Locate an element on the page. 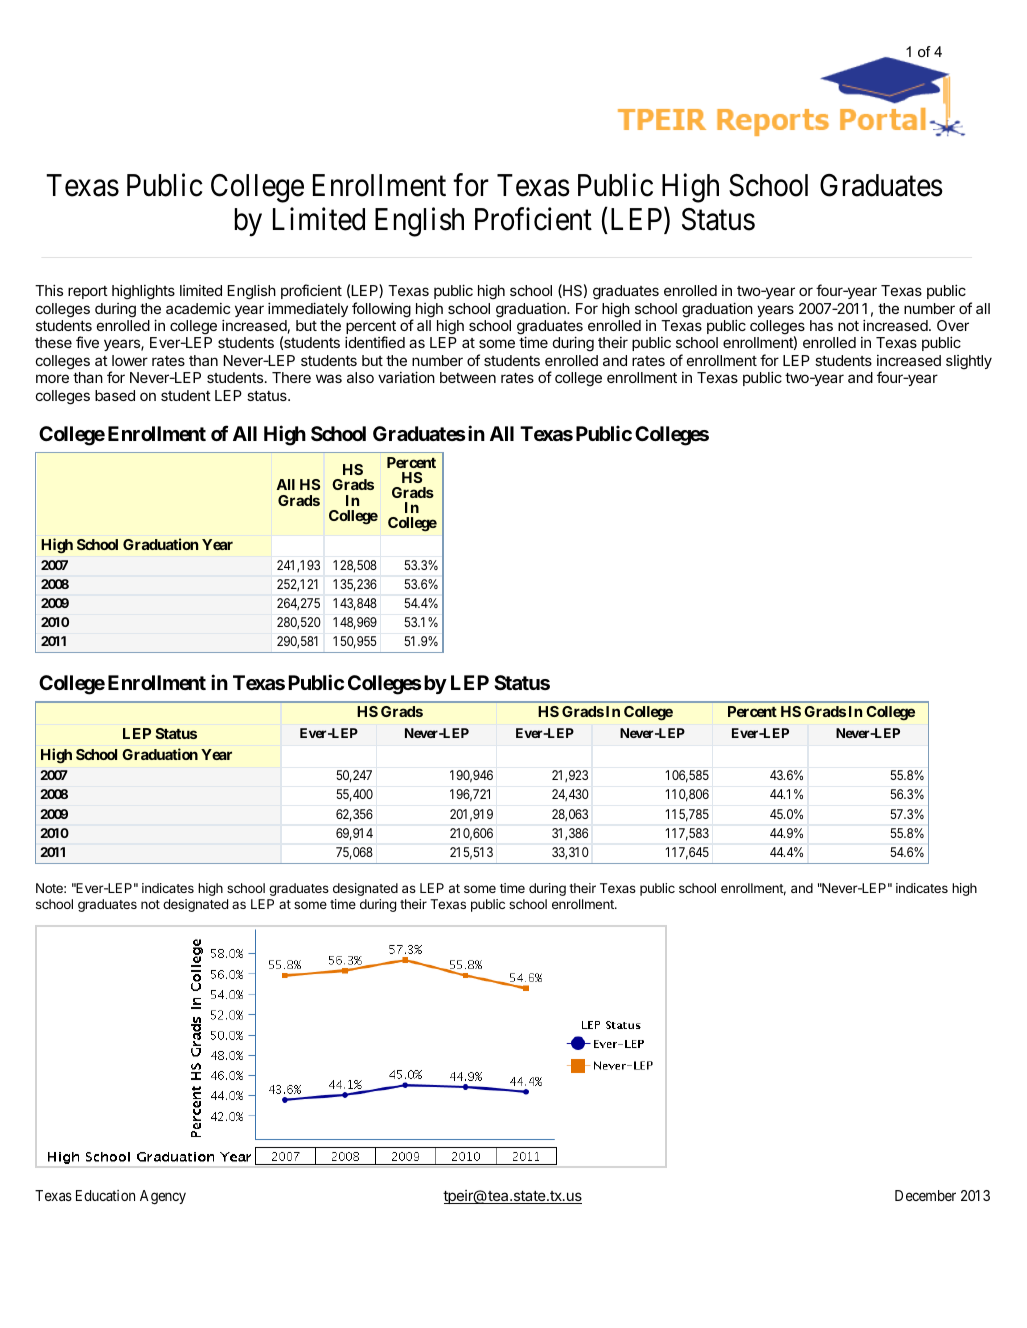  slightly is located at coordinates (969, 362).
